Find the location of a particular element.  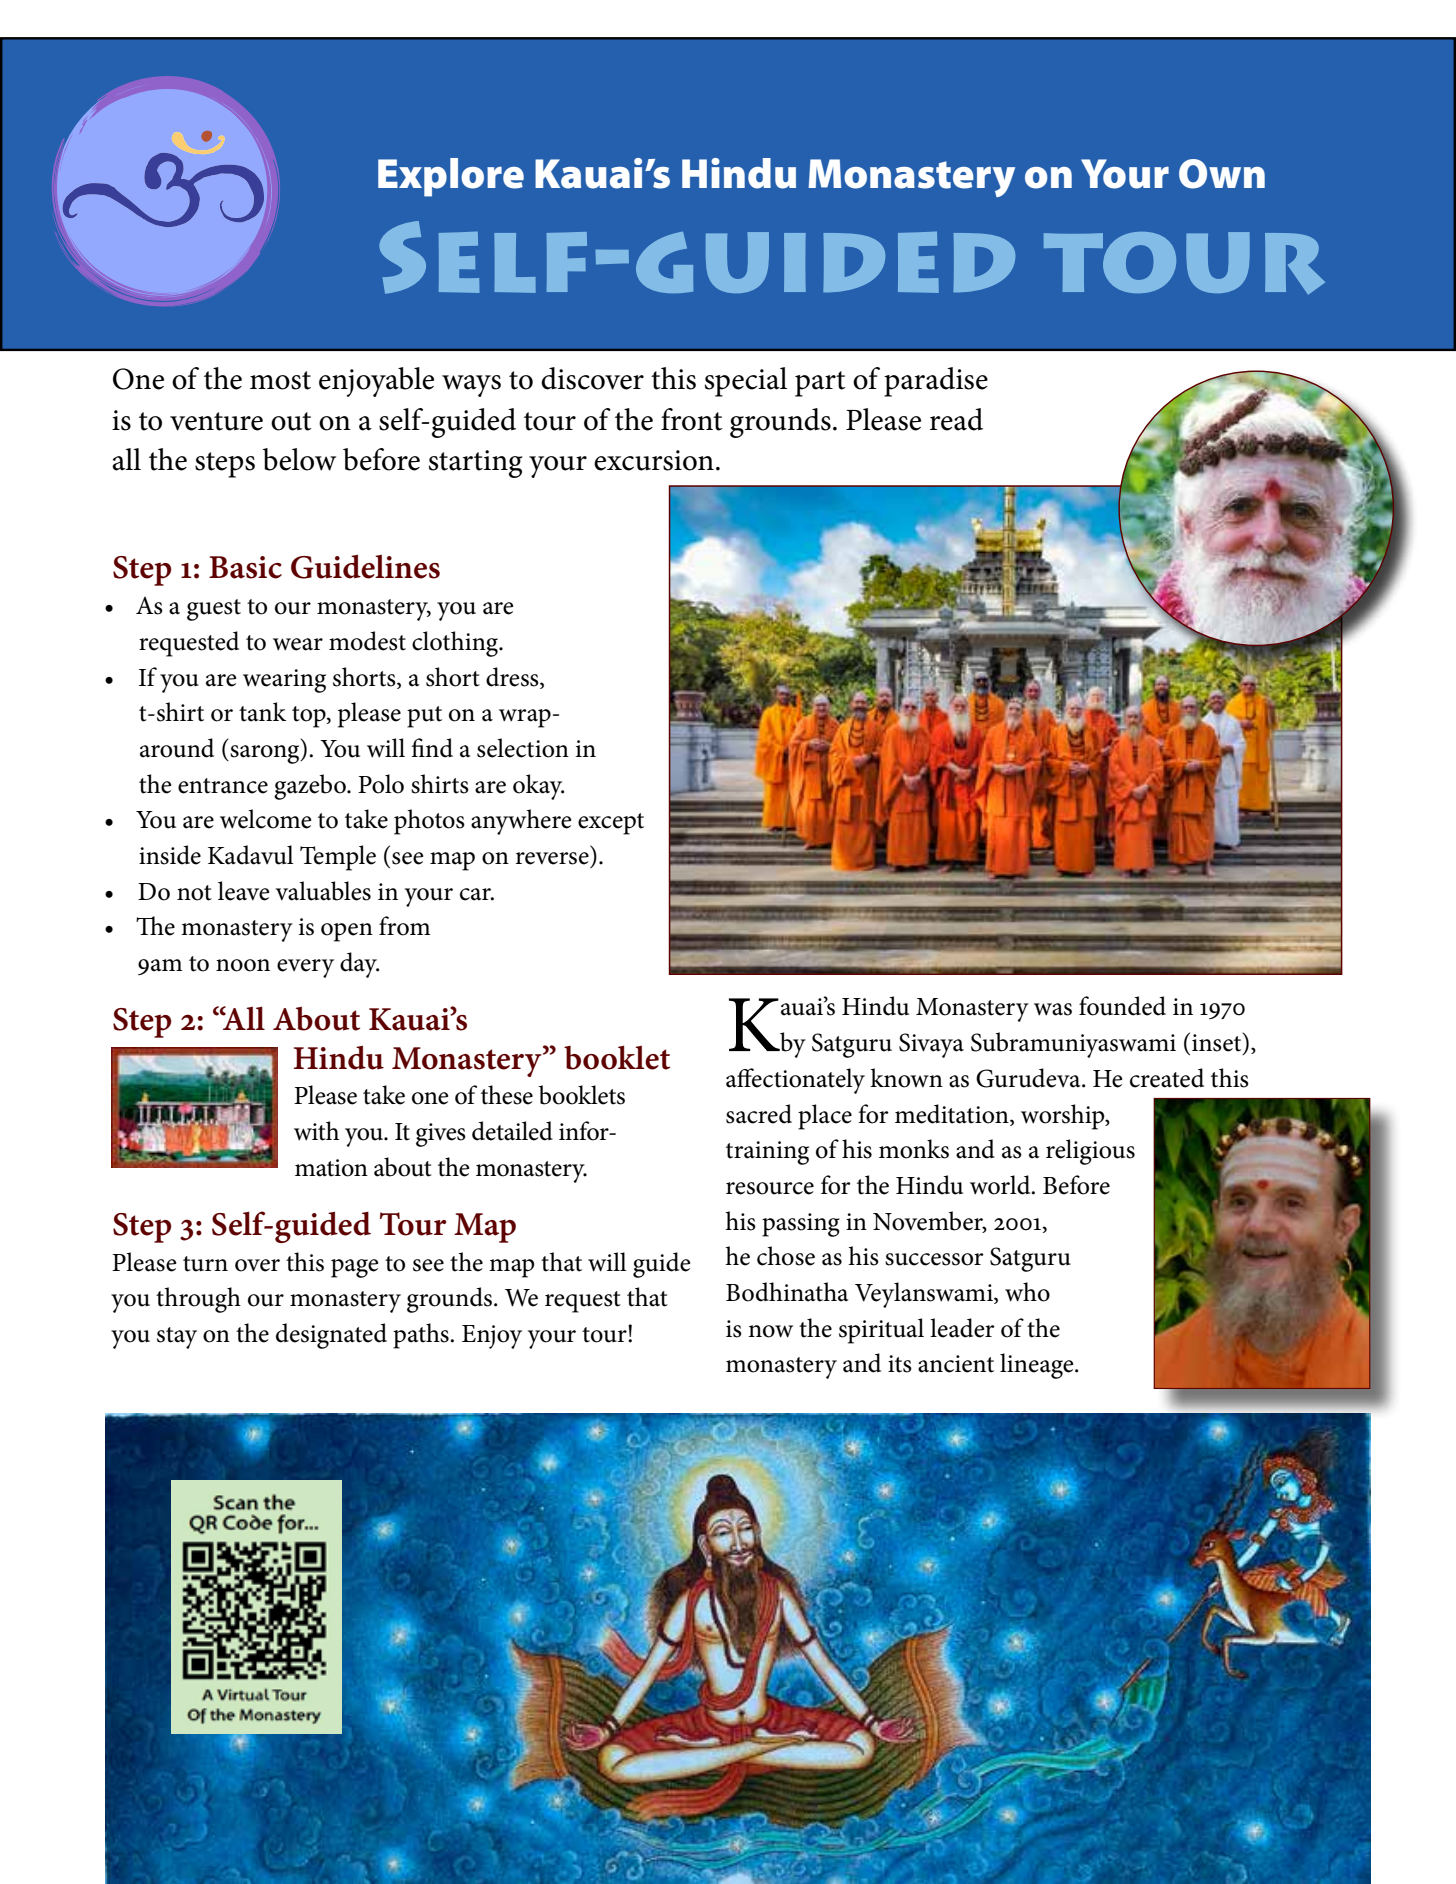

read is located at coordinates (956, 419).
